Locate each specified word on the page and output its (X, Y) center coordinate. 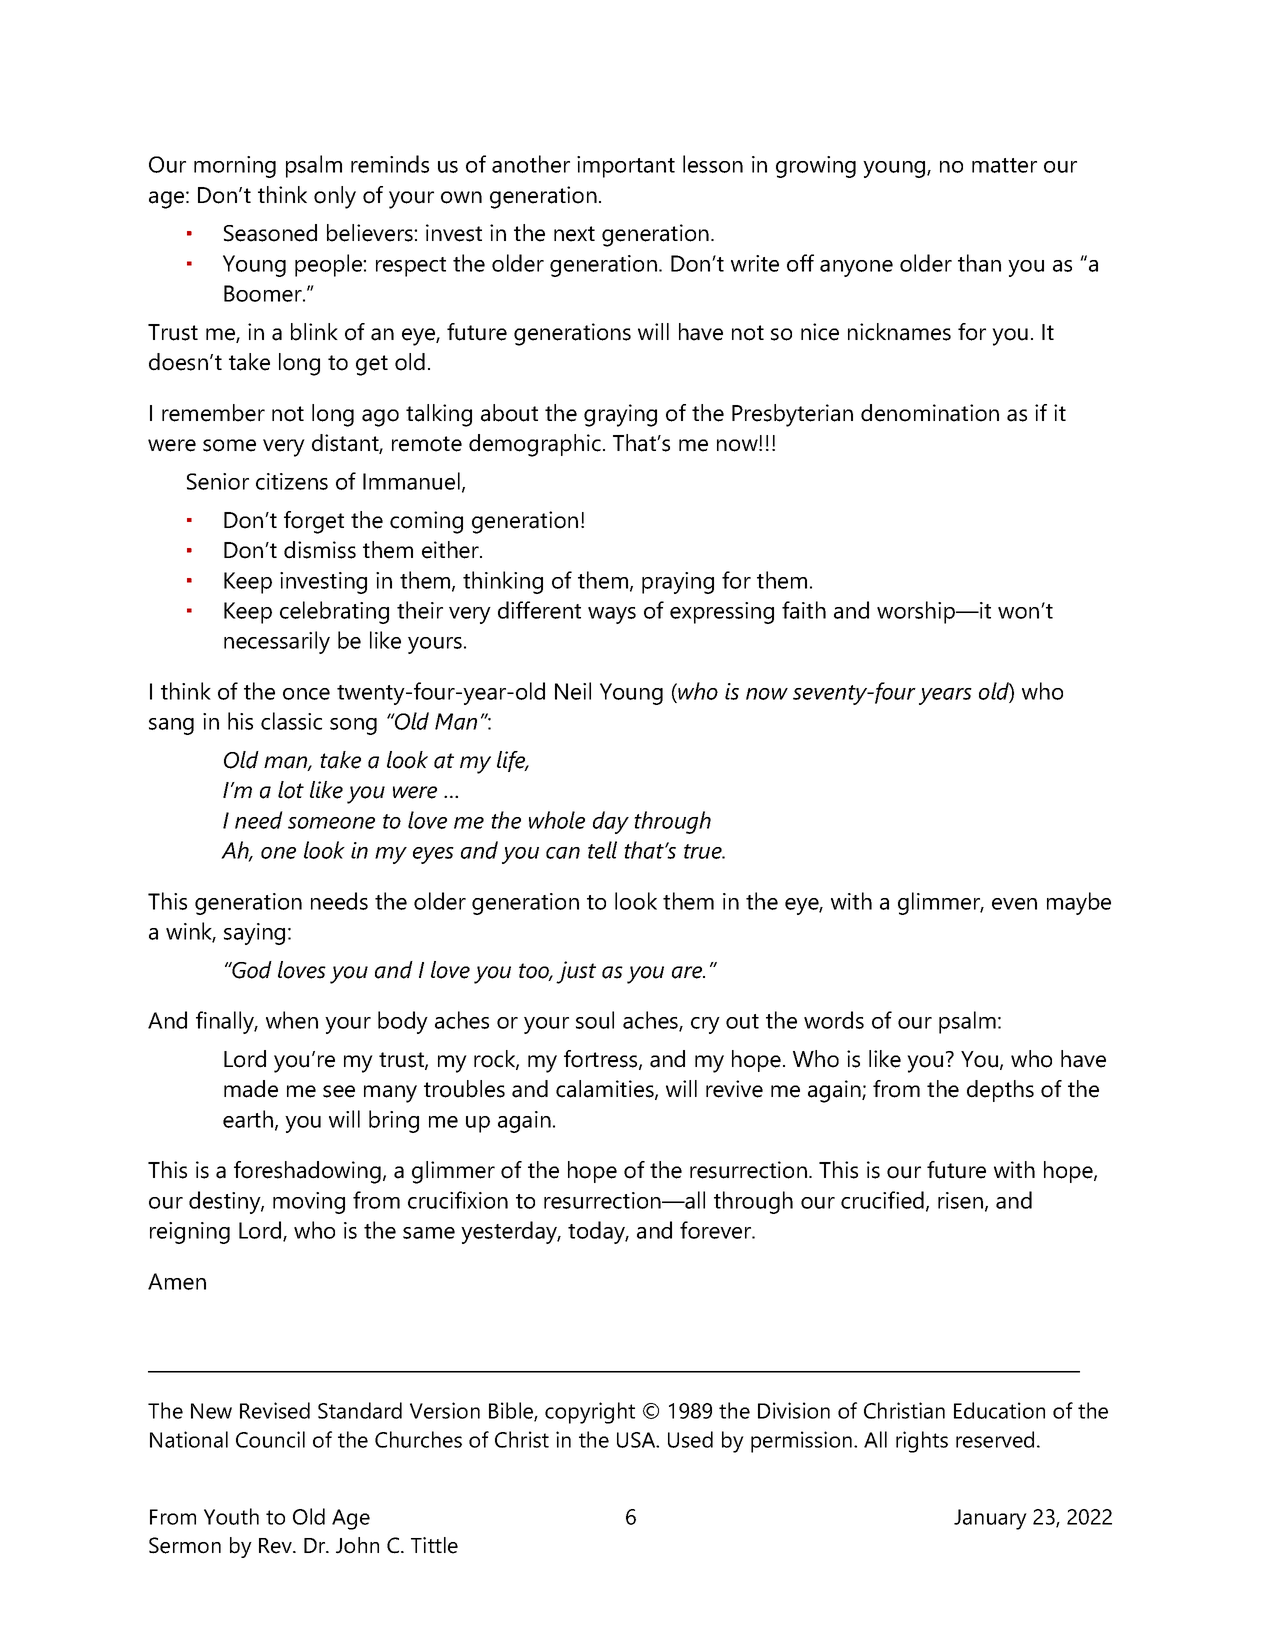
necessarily (277, 642)
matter (1004, 165)
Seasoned (270, 233)
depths (1000, 1091)
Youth (231, 1516)
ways (612, 615)
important (626, 167)
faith (804, 610)
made (251, 1089)
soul (595, 1020)
